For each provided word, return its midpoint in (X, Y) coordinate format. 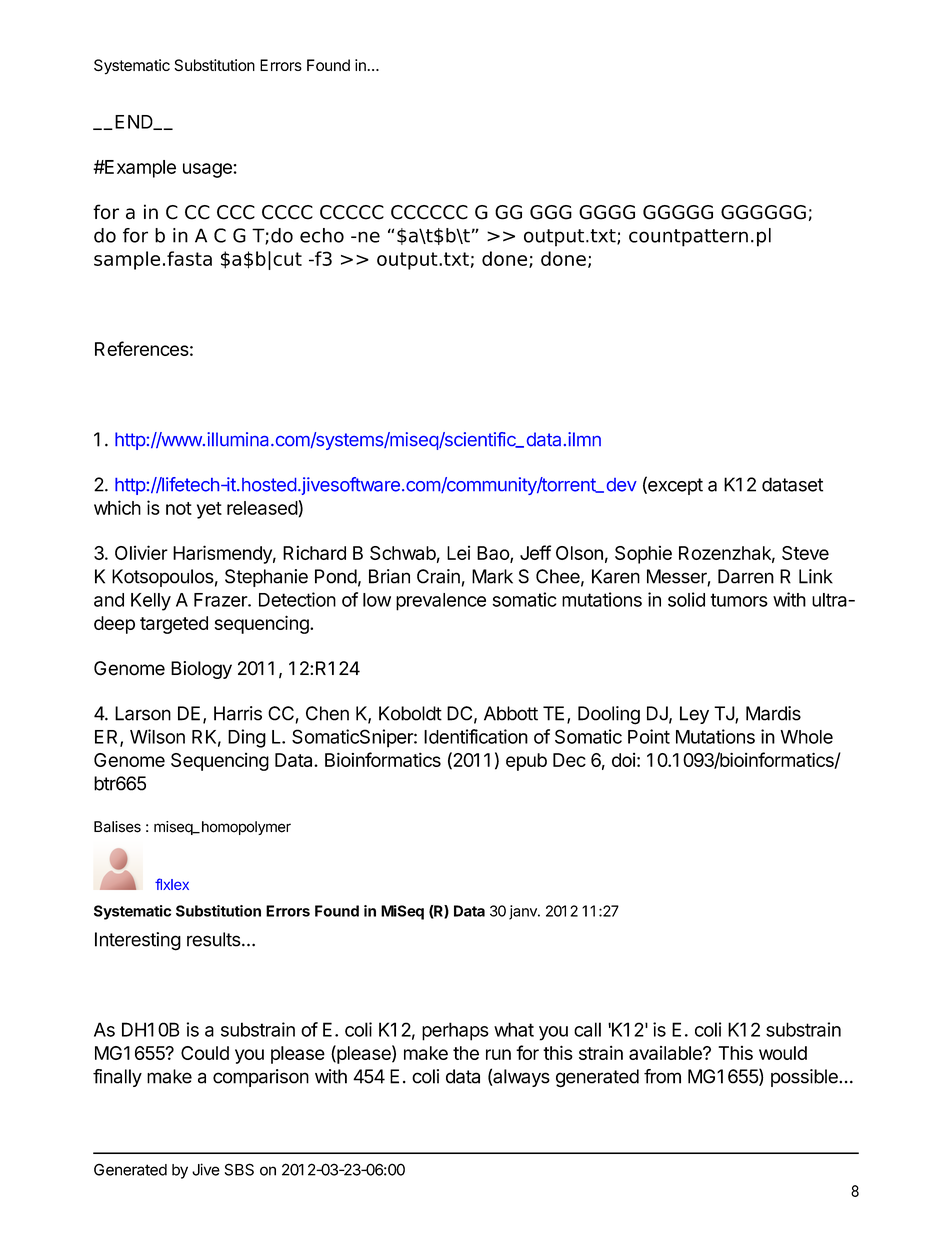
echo (322, 235)
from (662, 1076)
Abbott (511, 713)
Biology (201, 670)
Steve (805, 553)
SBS (239, 1169)
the (466, 1053)
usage (208, 170)
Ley (694, 715)
